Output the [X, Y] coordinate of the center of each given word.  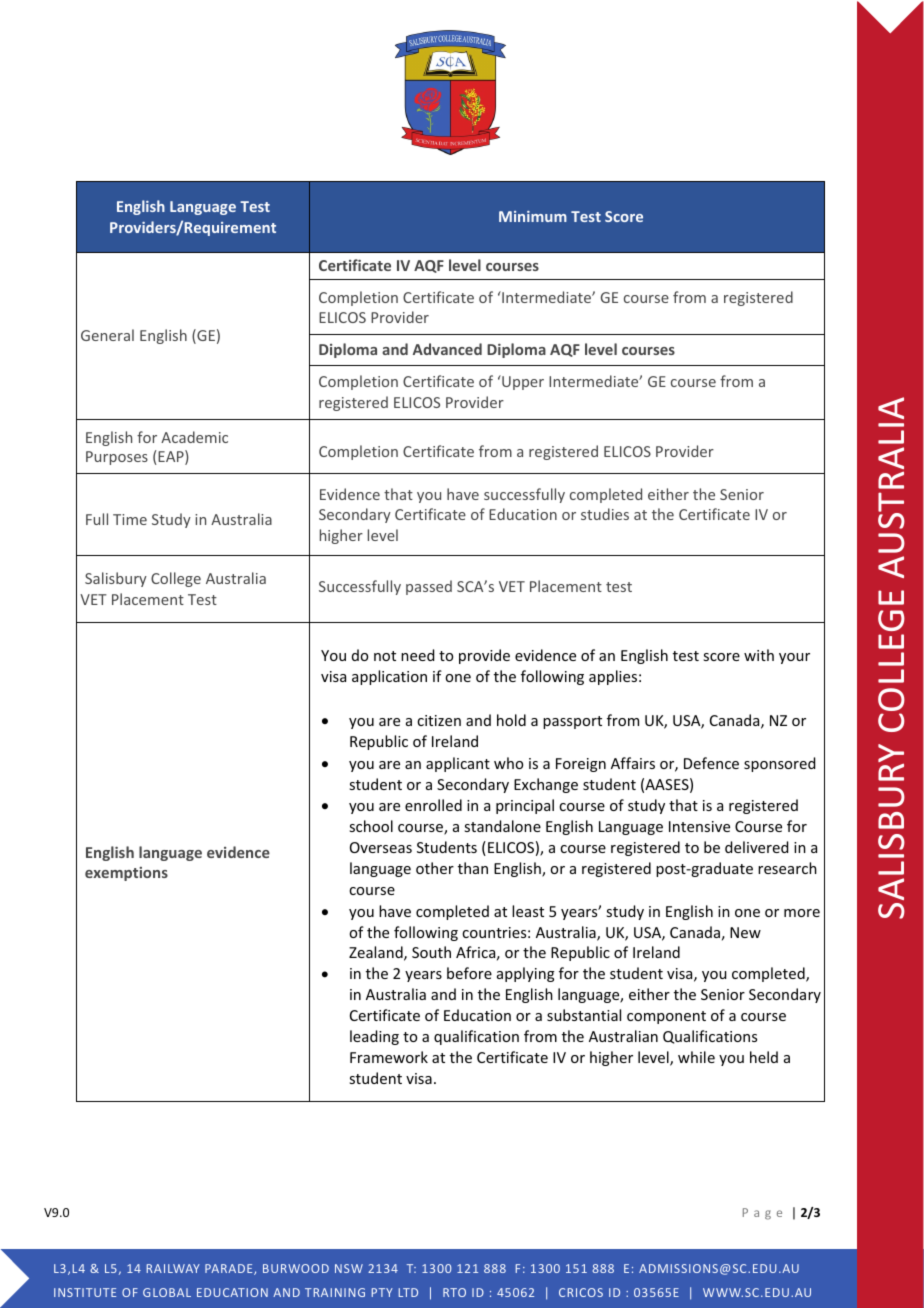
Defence [711, 763]
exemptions [126, 874]
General [107, 335]
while [696, 1057]
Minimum [533, 216]
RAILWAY [173, 1268]
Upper [522, 382]
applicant [458, 764]
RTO [454, 1292]
